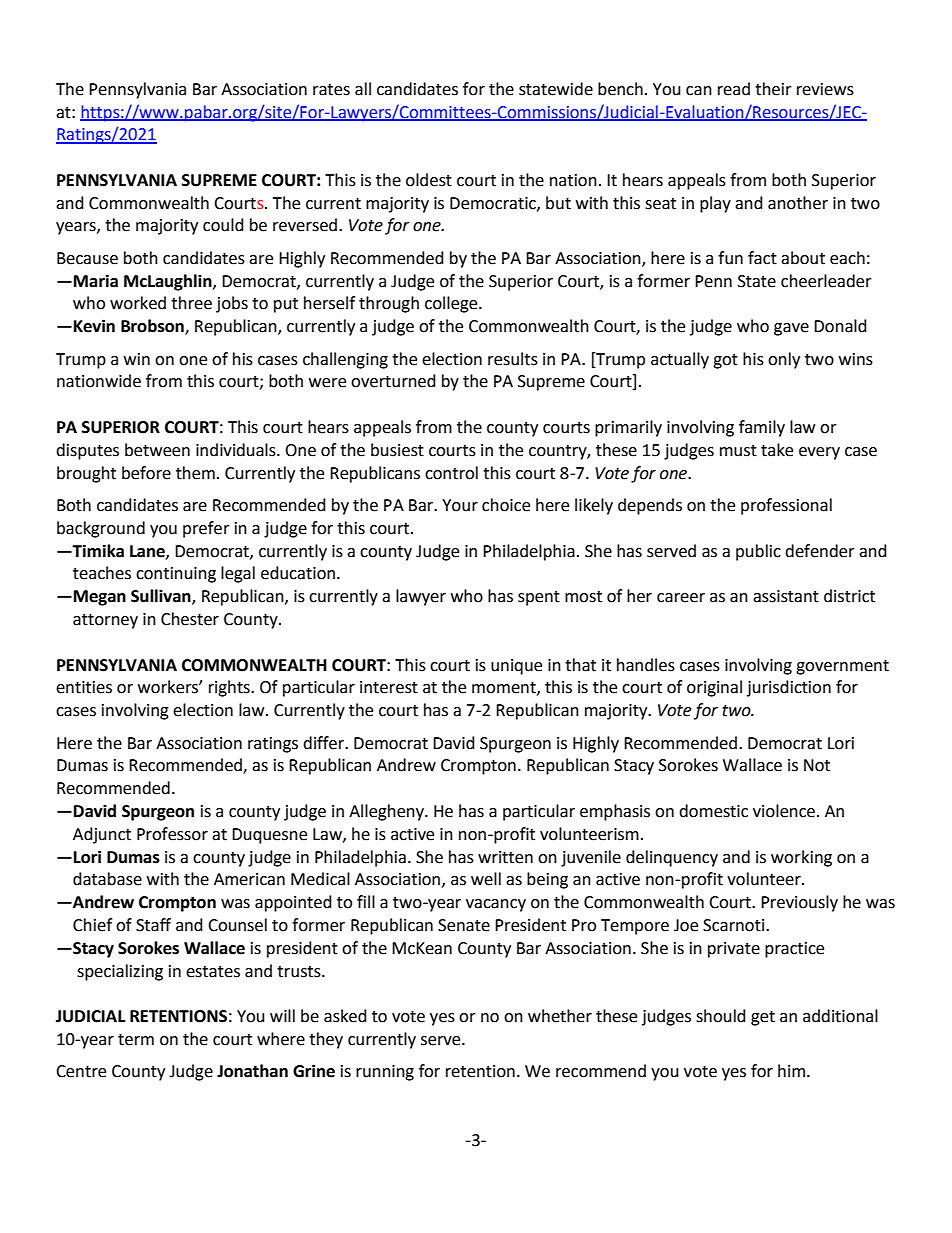 This document has width=952, height=1233. I want to click on professional, so click(786, 506).
